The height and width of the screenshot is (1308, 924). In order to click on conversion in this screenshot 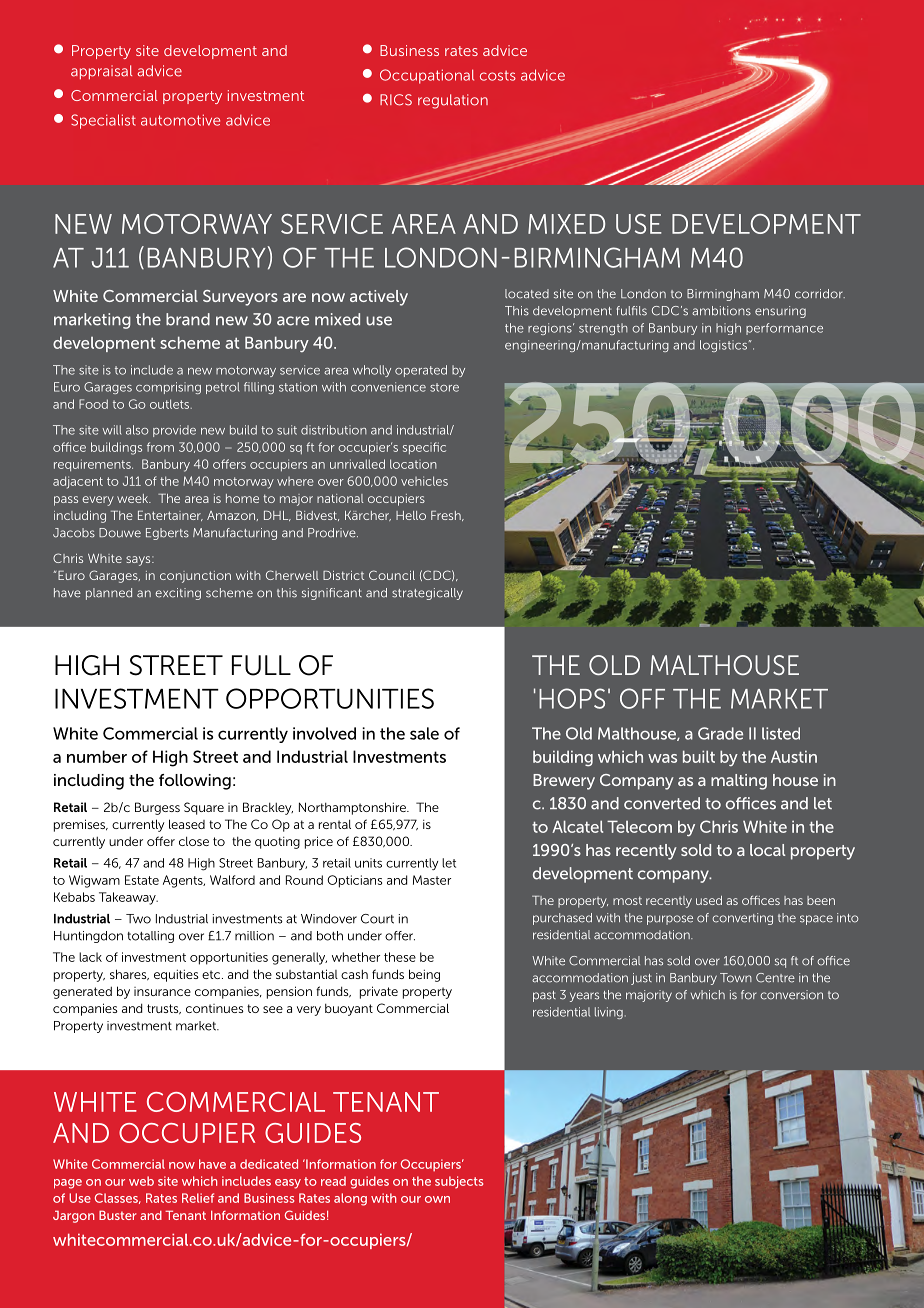, I will do `click(792, 995)`.
